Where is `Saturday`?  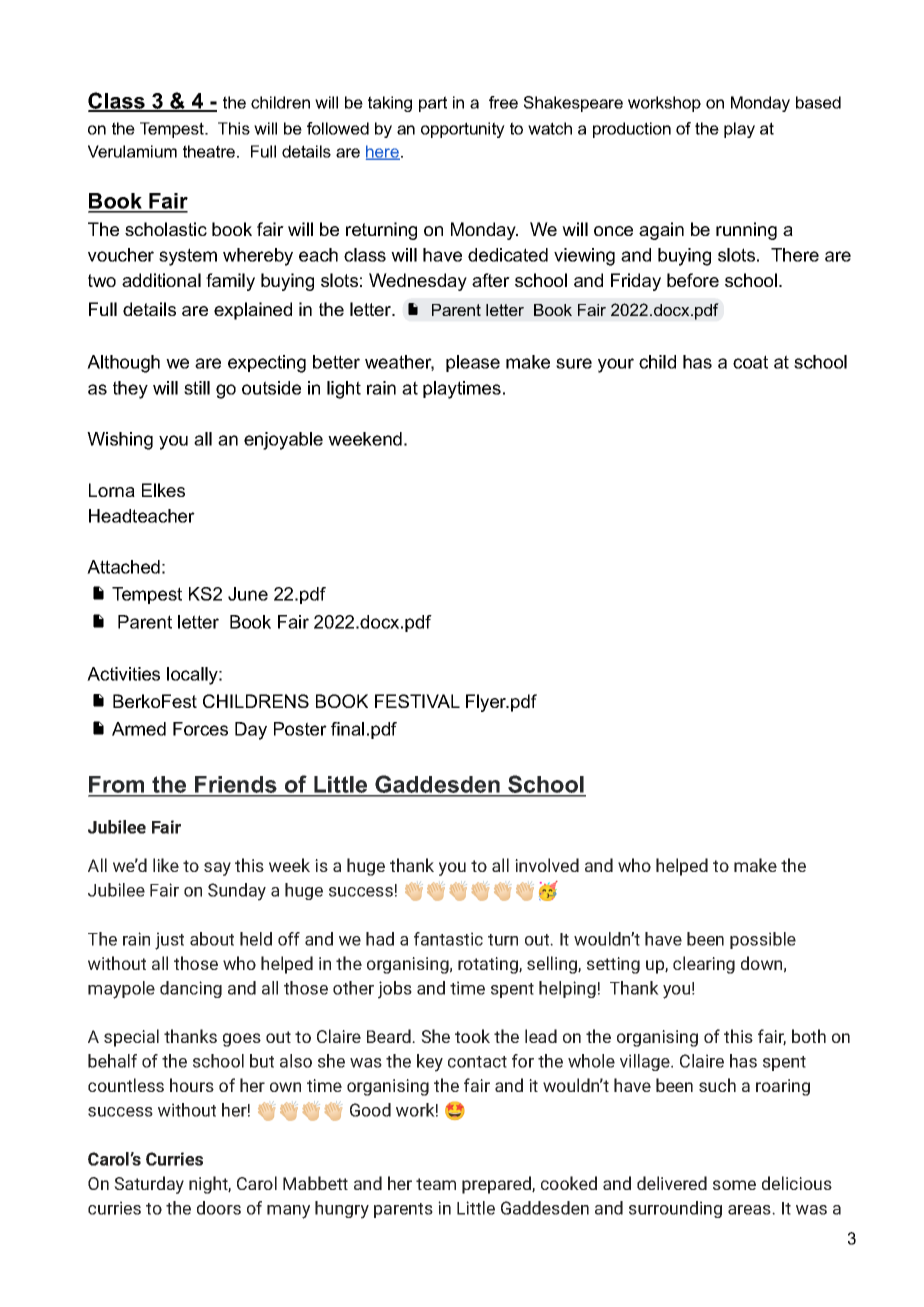 Saturday is located at coordinates (149, 1185).
